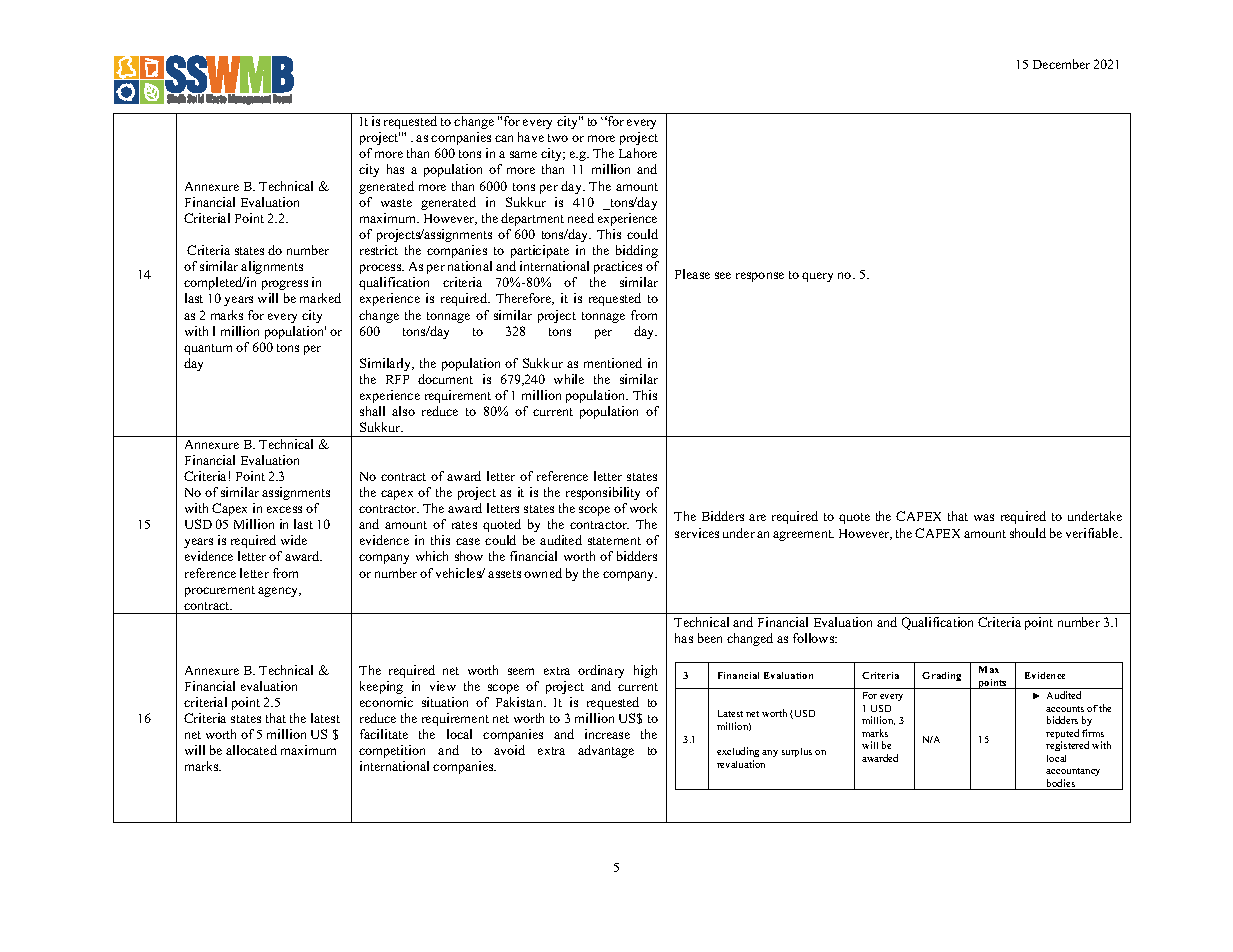 This screenshot has width=1233, height=952. I want to click on query, so click(817, 277).
